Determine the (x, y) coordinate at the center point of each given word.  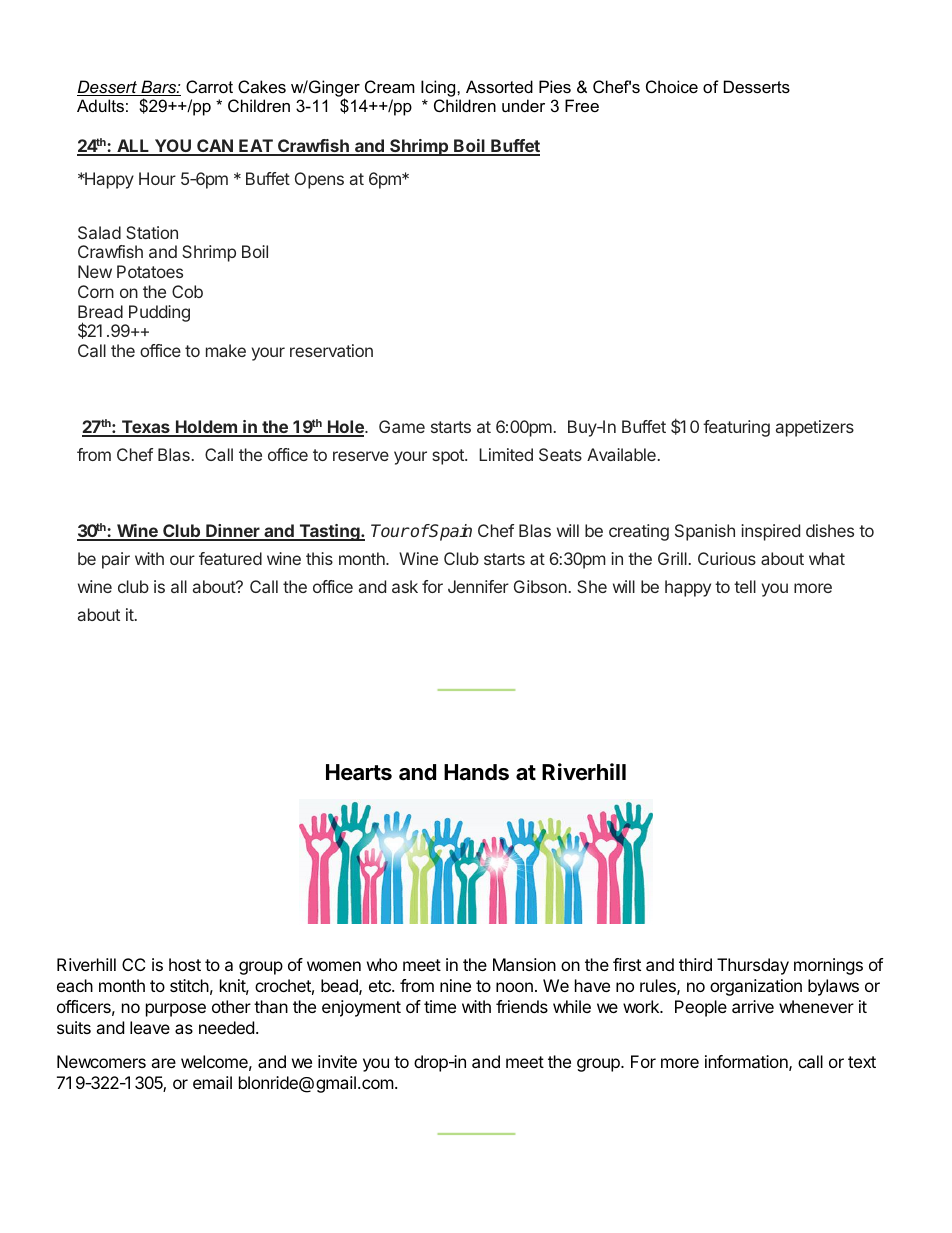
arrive (753, 1006)
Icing (439, 88)
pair (116, 560)
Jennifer (478, 586)
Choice (672, 86)
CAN (215, 147)
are (163, 1063)
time (440, 1006)
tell (745, 586)
